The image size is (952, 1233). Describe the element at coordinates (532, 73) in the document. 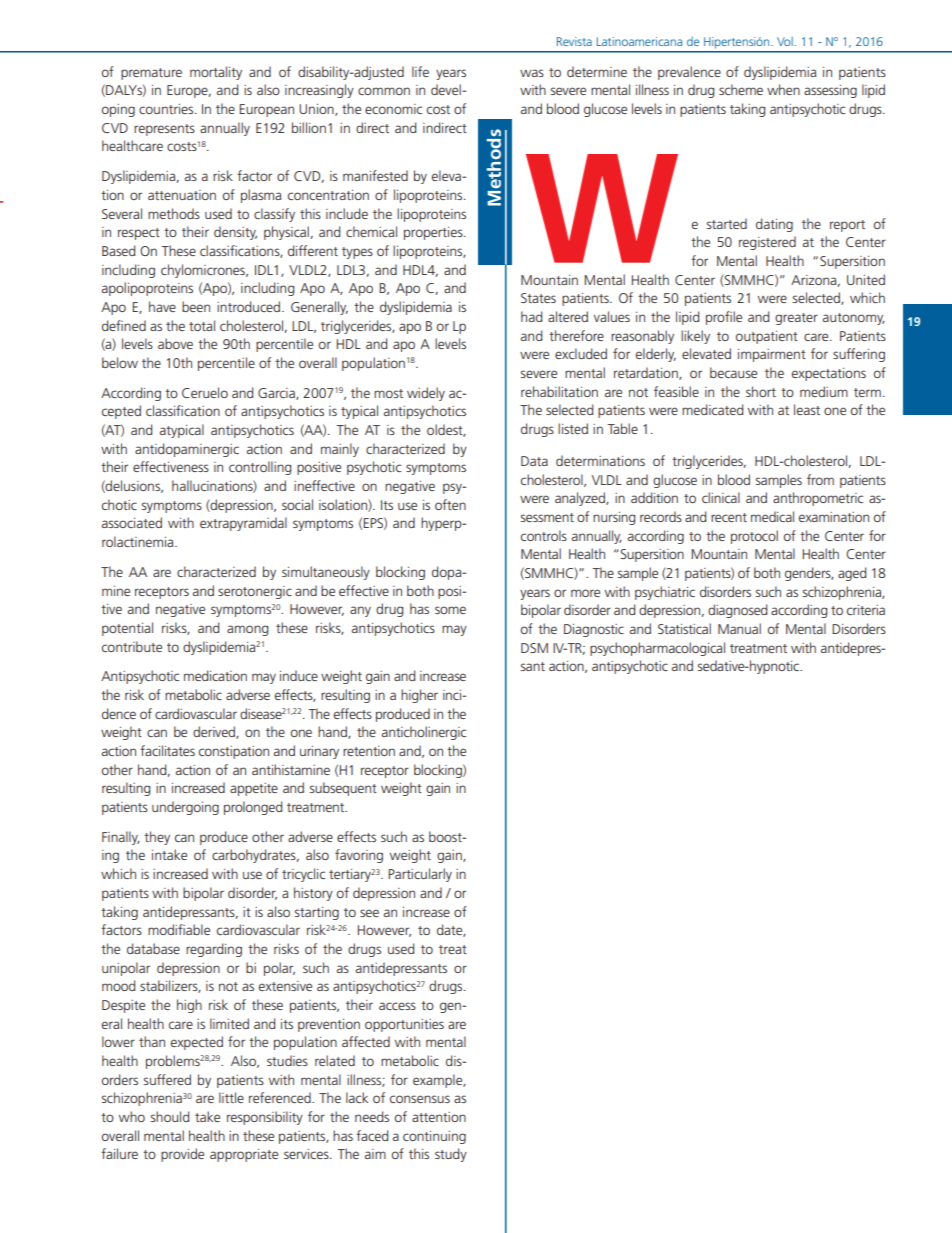

I see `was` at that location.
